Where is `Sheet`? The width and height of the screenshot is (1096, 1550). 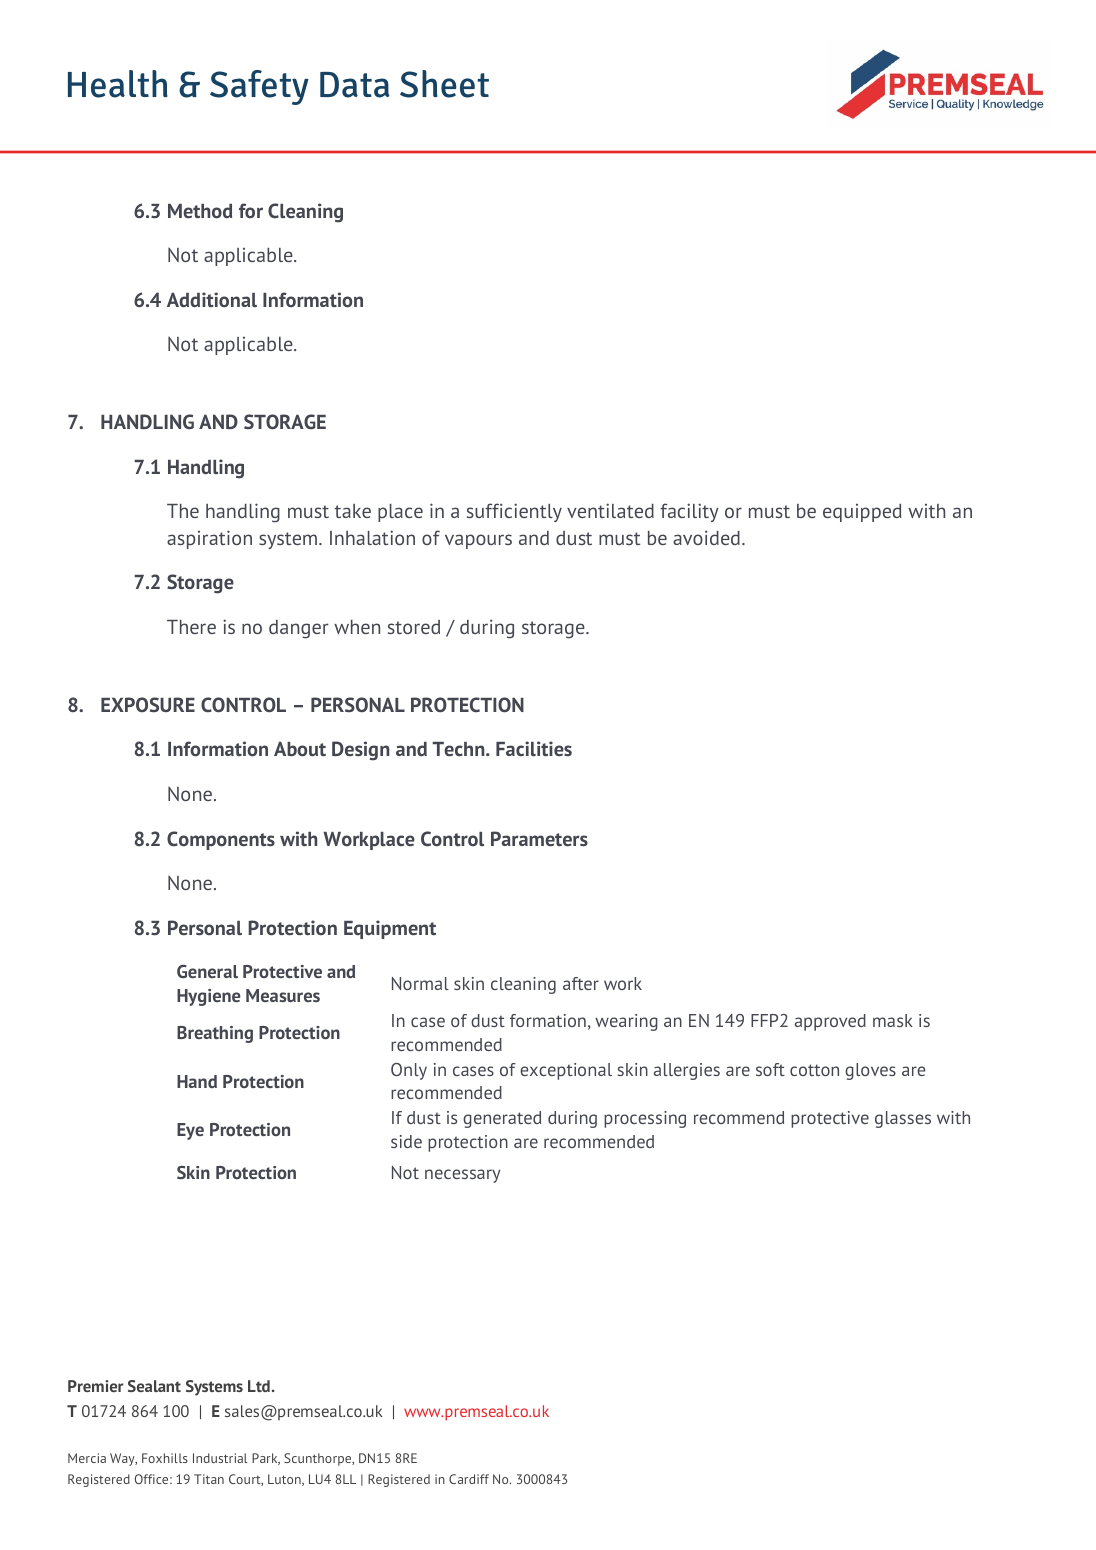
Sheet is located at coordinates (444, 84).
